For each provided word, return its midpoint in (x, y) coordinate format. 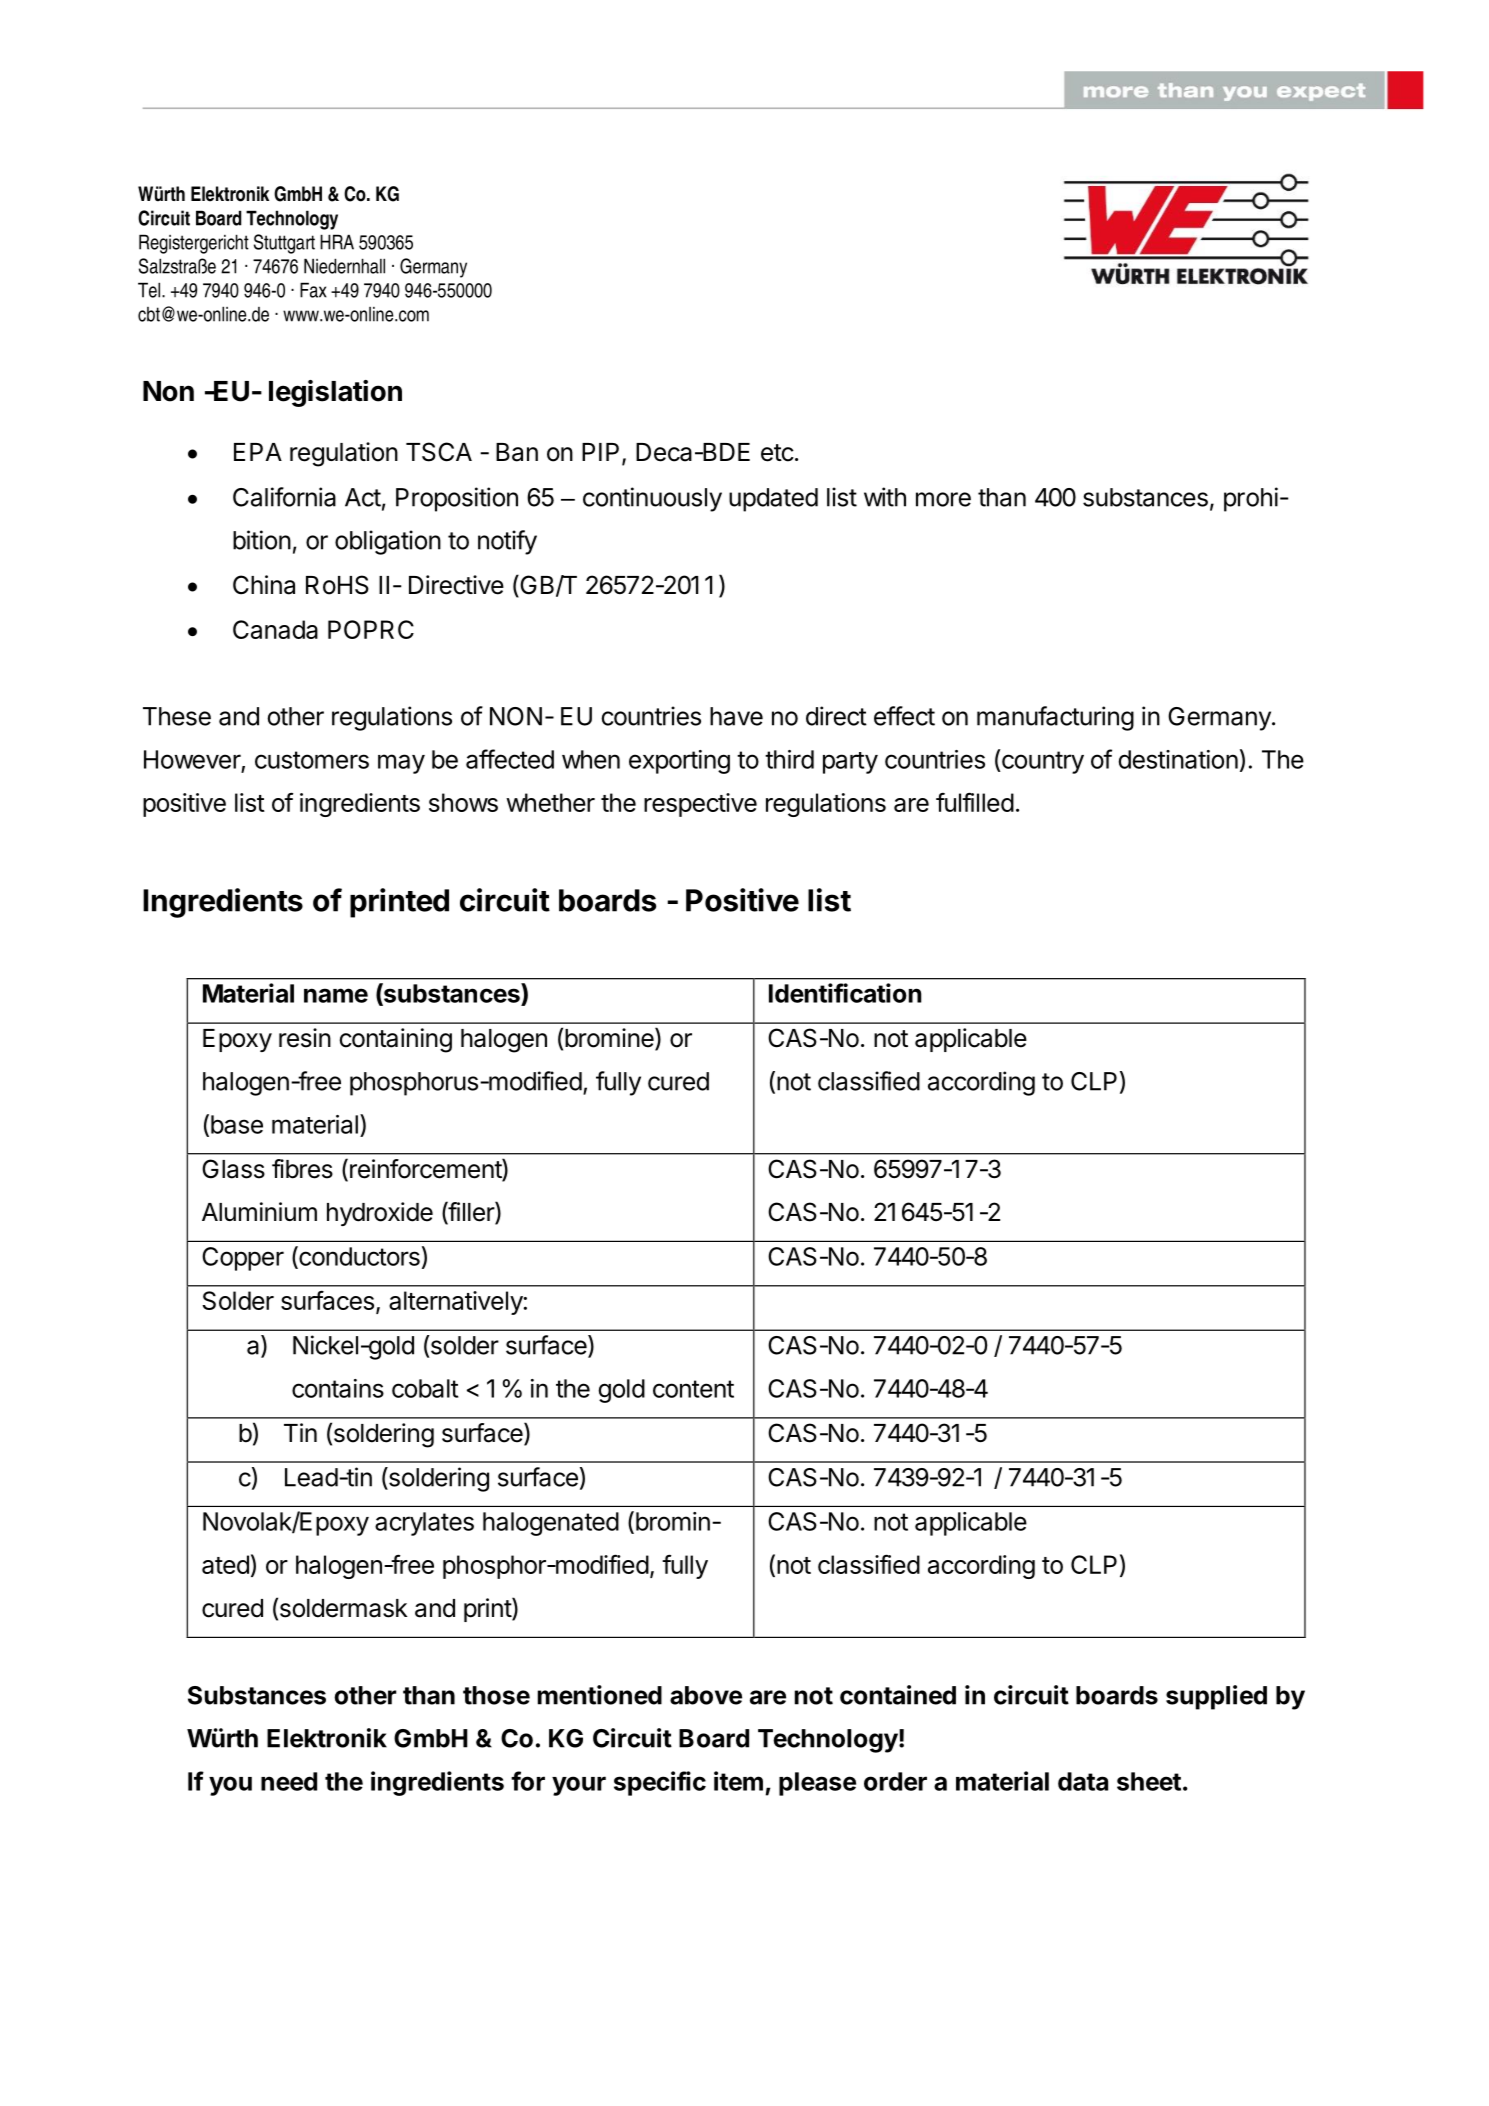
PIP (600, 452)
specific (660, 1783)
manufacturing (1055, 718)
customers (312, 760)
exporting (679, 762)
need (289, 1781)
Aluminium (259, 1211)
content (693, 1389)
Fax (313, 290)
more (943, 499)
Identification (845, 993)
